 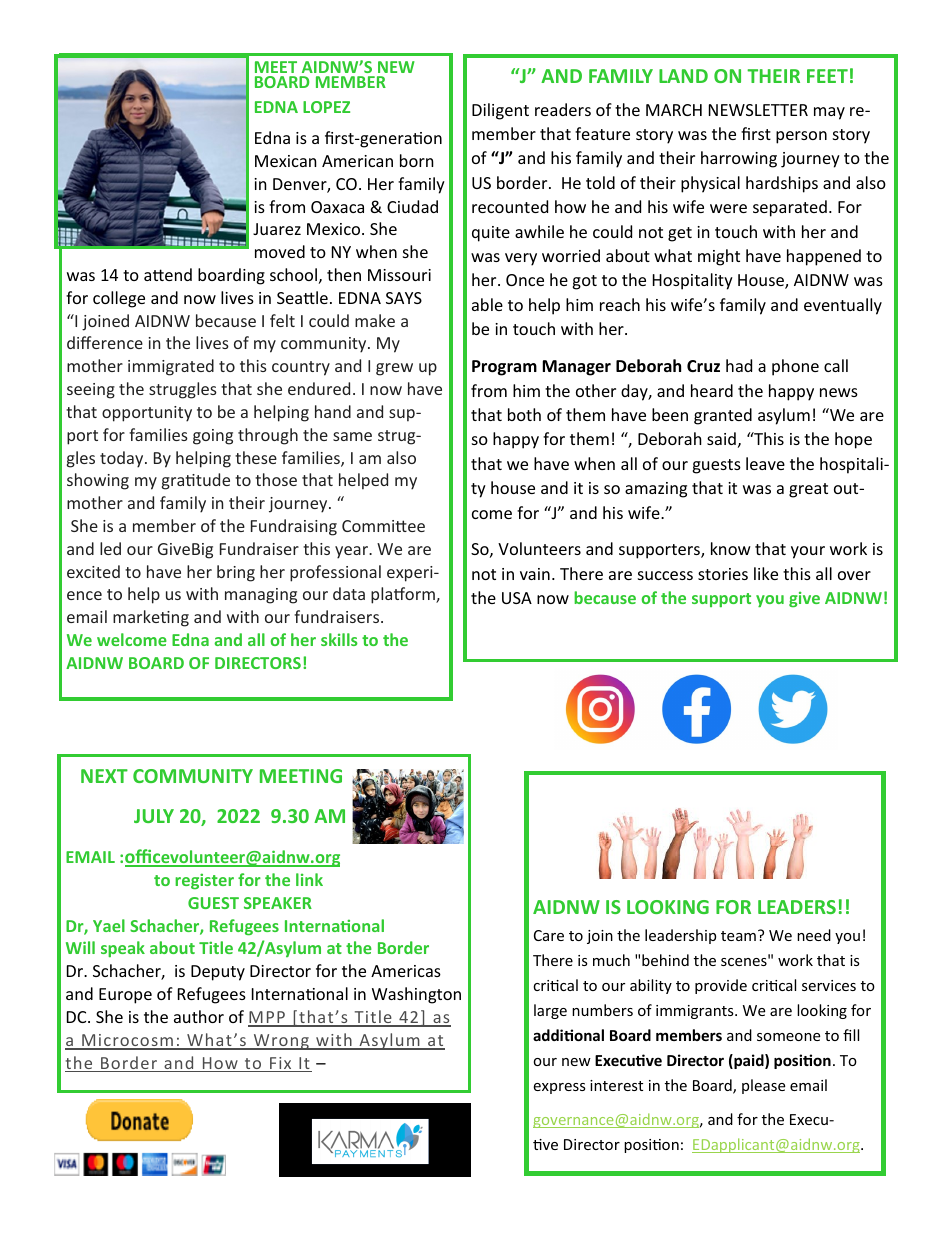 I want to click on person, so click(x=801, y=137).
